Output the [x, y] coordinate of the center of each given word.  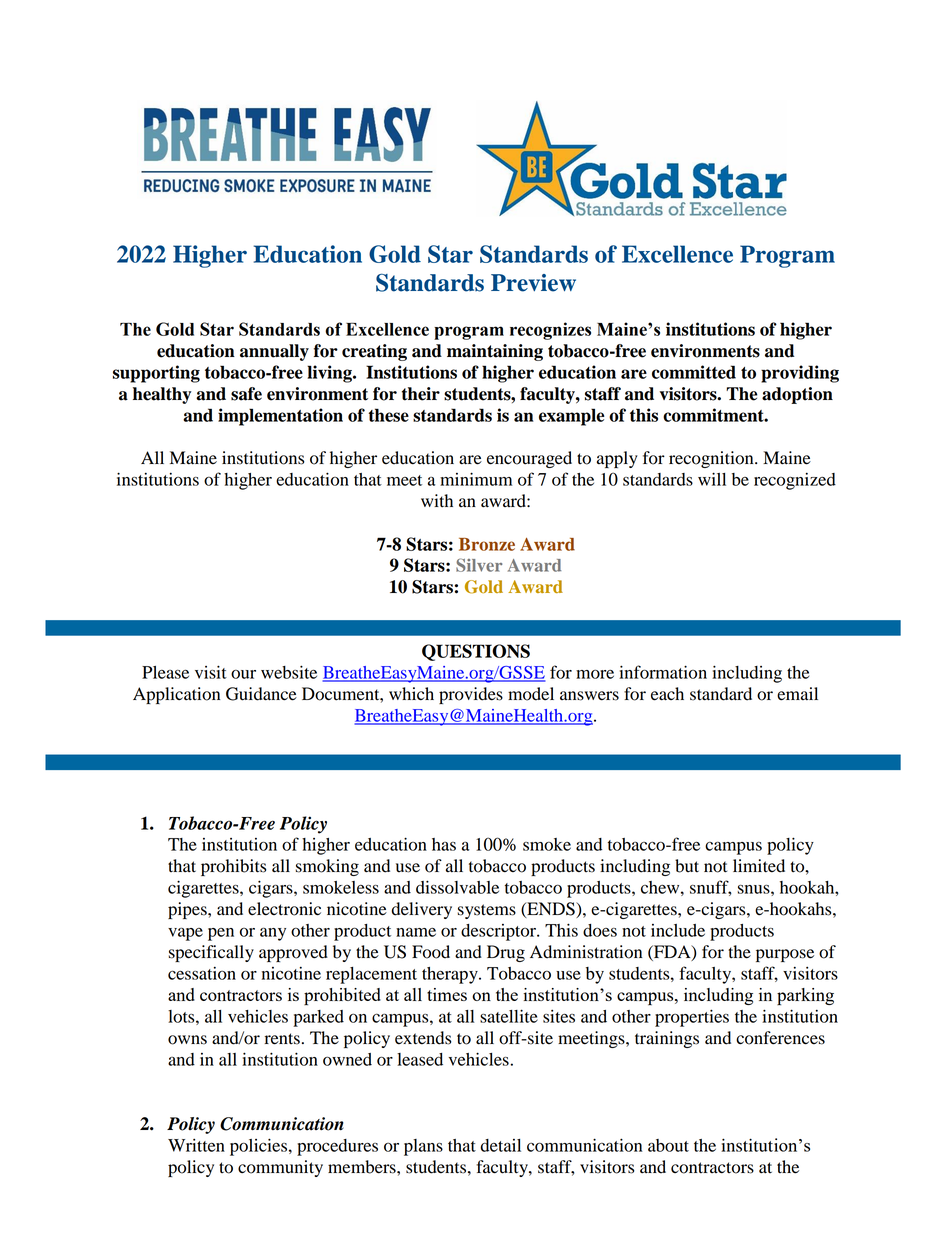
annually [274, 352]
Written [196, 1145]
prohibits [233, 867]
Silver [479, 565]
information [663, 672]
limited [759, 866]
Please [165, 672]
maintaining [495, 352]
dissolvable [457, 887]
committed [694, 372]
